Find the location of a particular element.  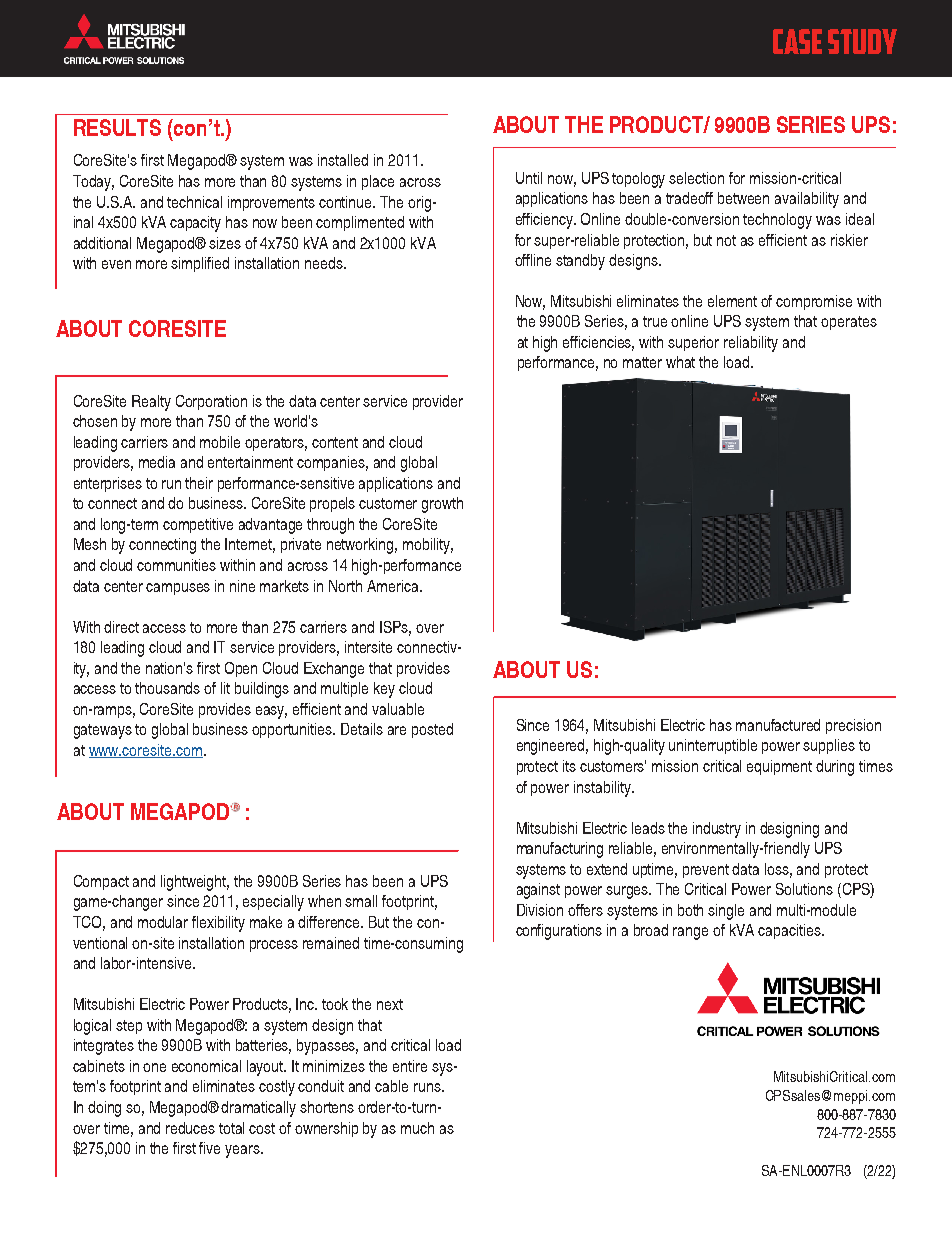

equipment is located at coordinates (779, 767).
